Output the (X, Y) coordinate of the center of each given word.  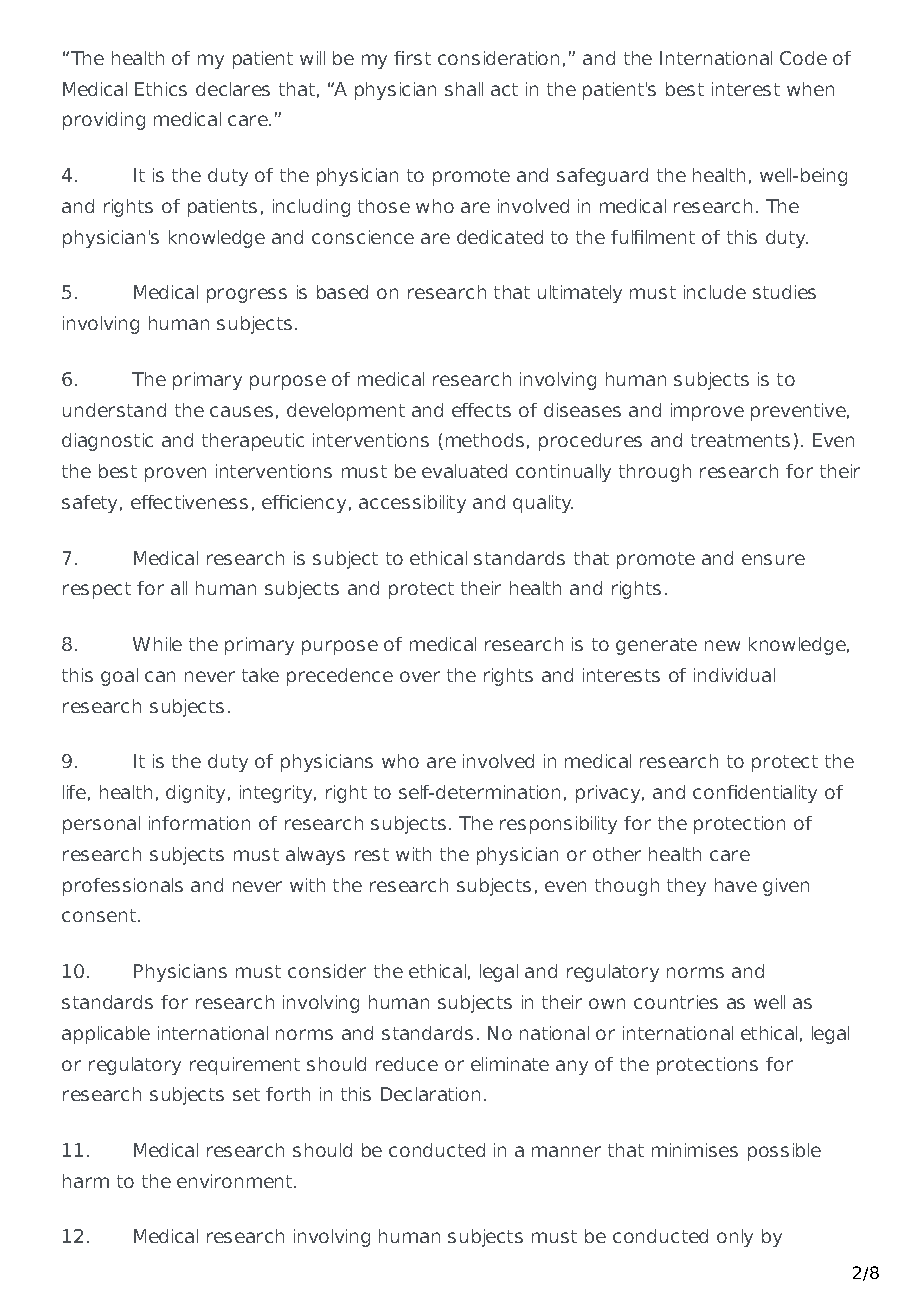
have (736, 885)
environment (236, 1181)
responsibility (558, 825)
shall (464, 89)
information (199, 823)
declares (233, 89)
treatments (740, 440)
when (810, 89)
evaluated (464, 471)
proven (175, 474)
